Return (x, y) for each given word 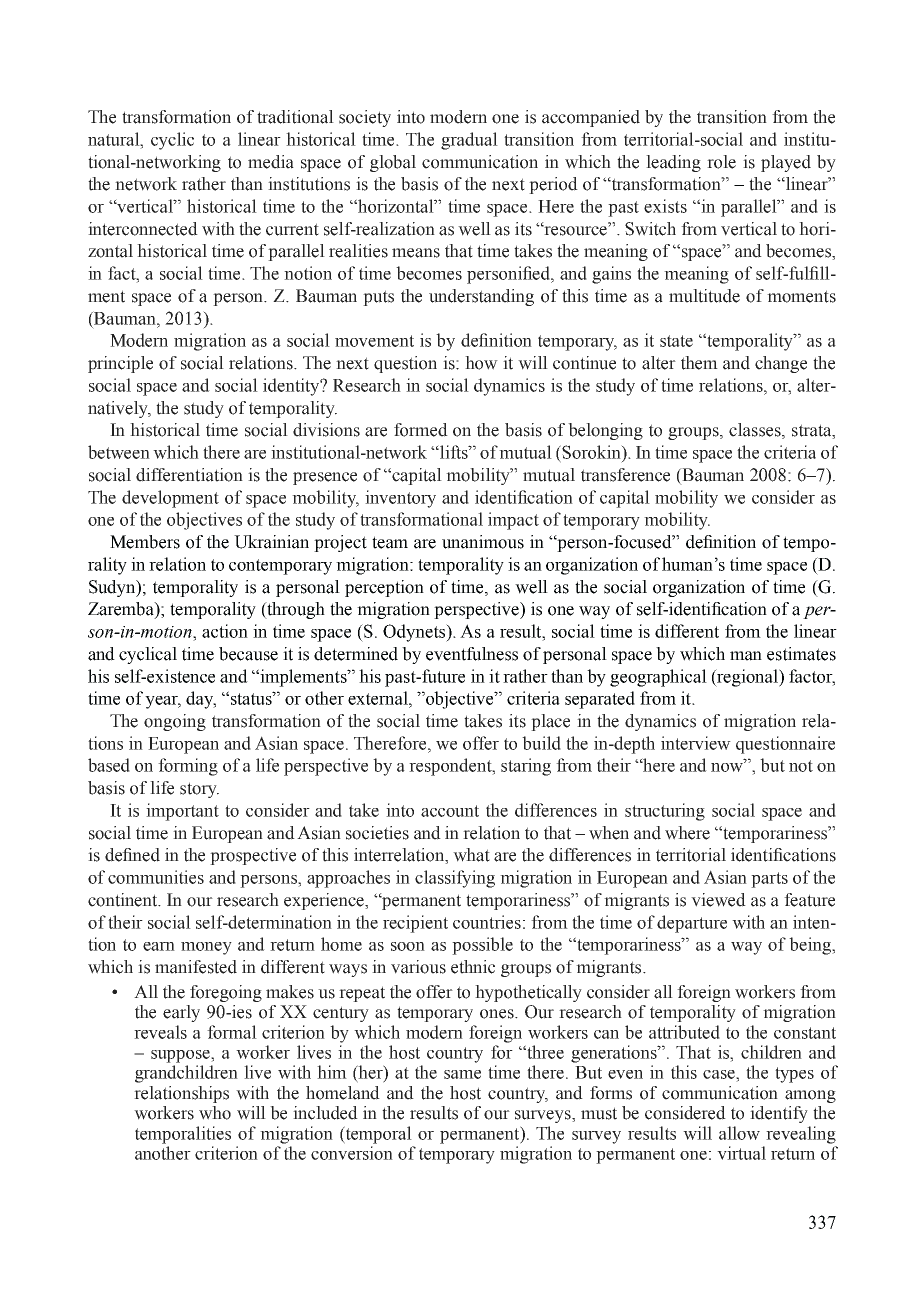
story (199, 790)
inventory (400, 499)
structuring (665, 812)
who (215, 1113)
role (721, 162)
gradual (469, 141)
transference (625, 475)
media (271, 162)
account (450, 811)
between (119, 452)
